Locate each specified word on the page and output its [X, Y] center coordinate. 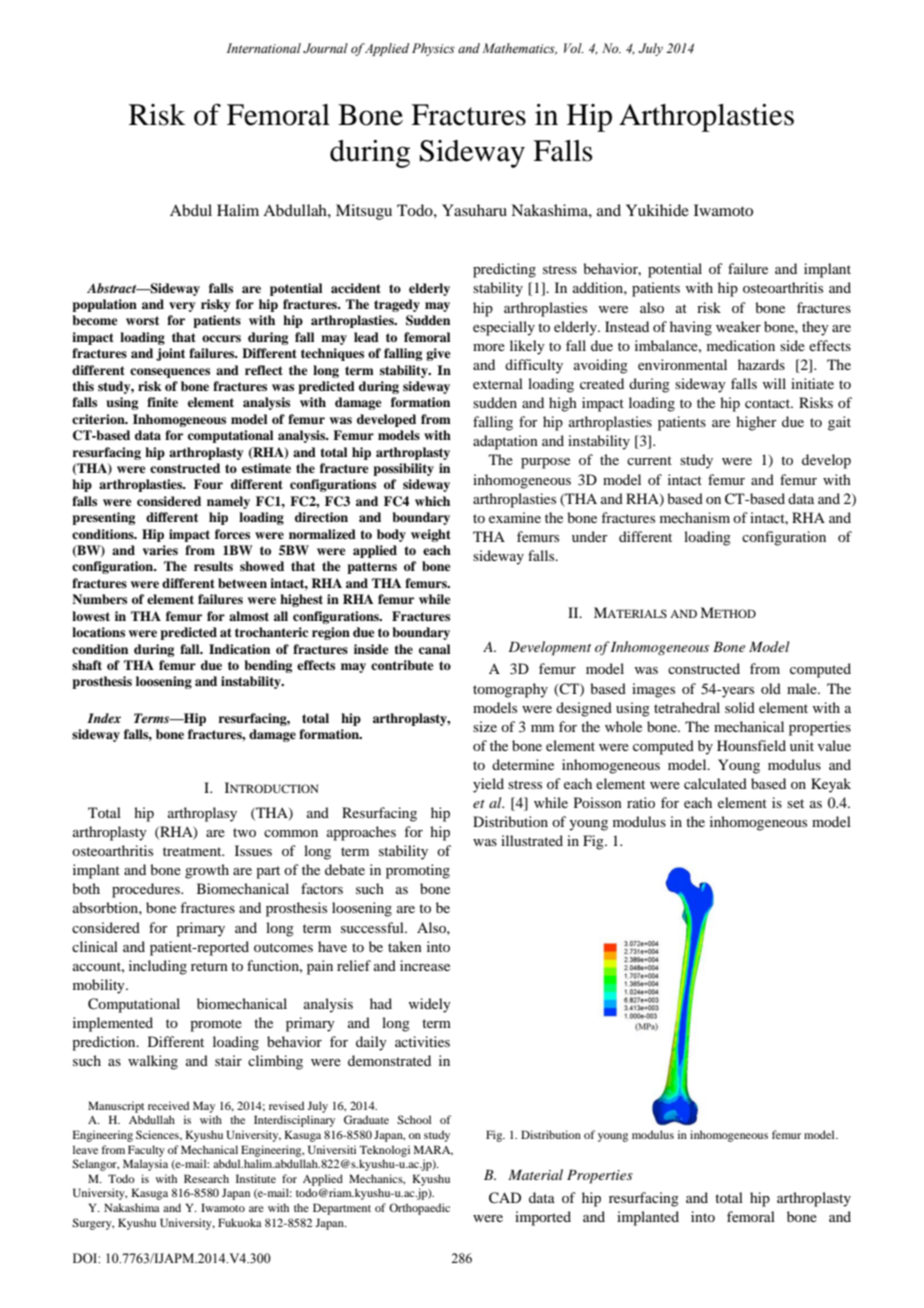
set [795, 803]
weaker [738, 326]
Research [206, 1178]
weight [431, 535]
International [263, 48]
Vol [574, 48]
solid [740, 707]
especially [504, 328]
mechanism [695, 517]
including [158, 967]
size [485, 726]
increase [425, 965]
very [182, 307]
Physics [433, 49]
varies [160, 550]
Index [104, 718]
